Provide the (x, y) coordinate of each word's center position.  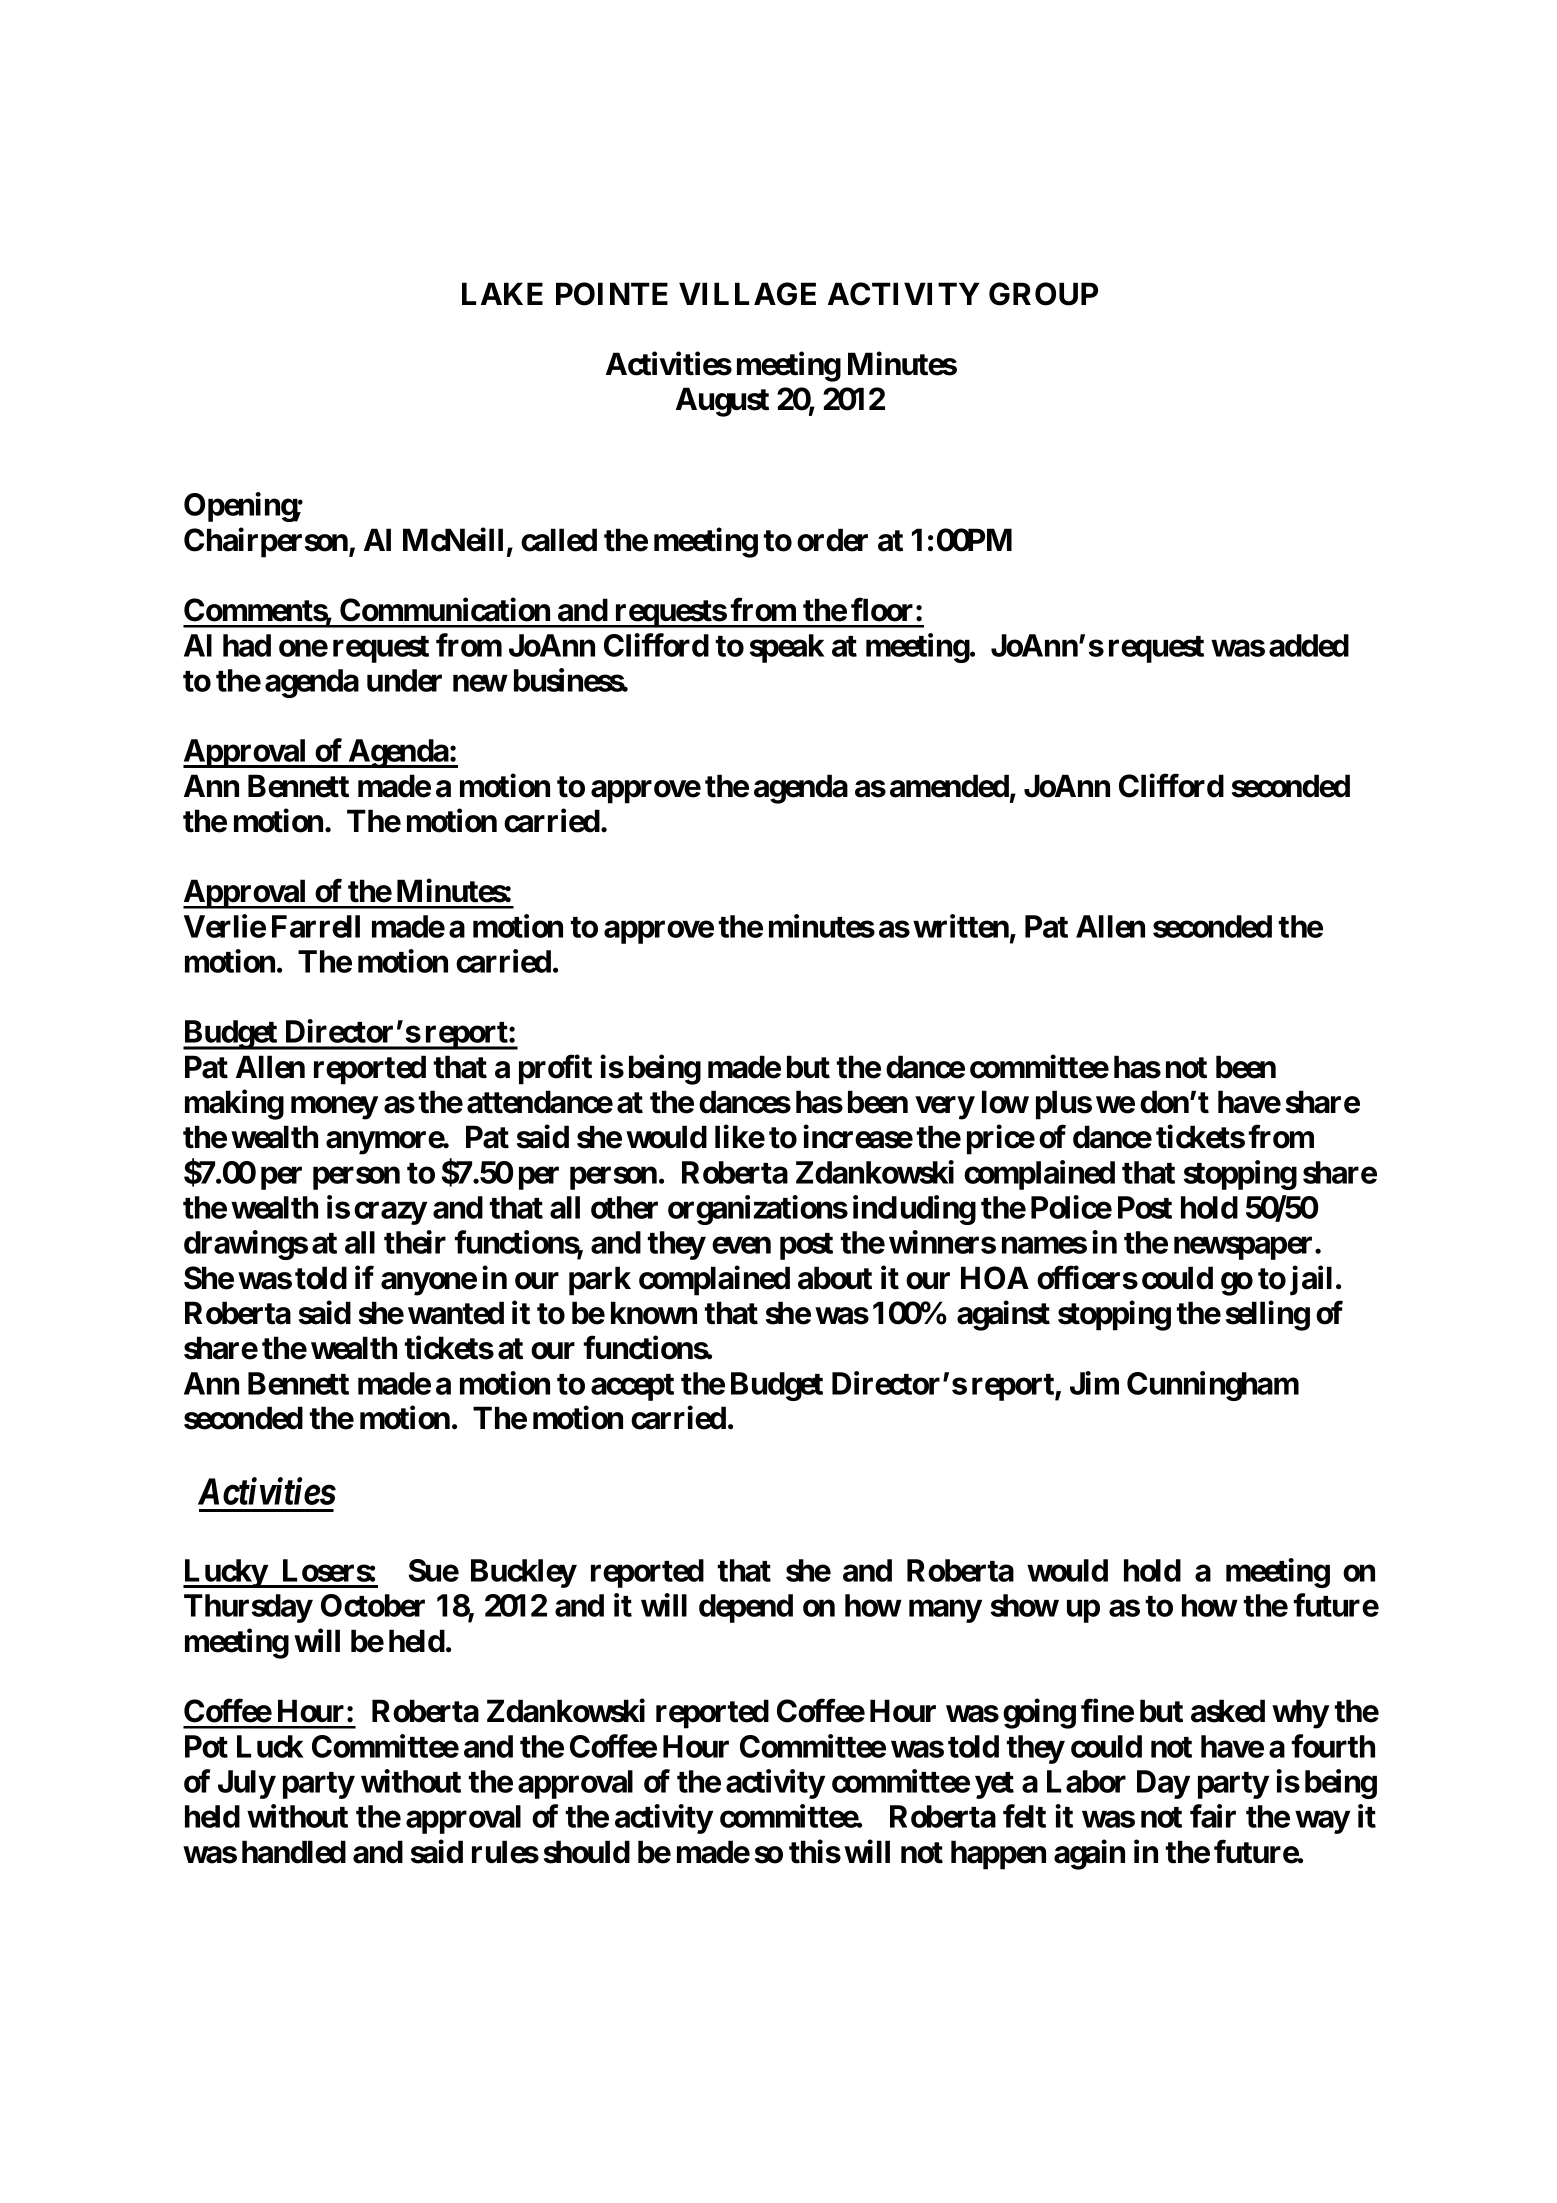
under (404, 680)
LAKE (502, 293)
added (1309, 645)
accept (632, 1387)
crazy (390, 1213)
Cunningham (1213, 1386)
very (945, 1108)
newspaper (1245, 1248)
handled (294, 1852)
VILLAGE (747, 294)
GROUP (1043, 294)
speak (787, 648)
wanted (456, 1313)
